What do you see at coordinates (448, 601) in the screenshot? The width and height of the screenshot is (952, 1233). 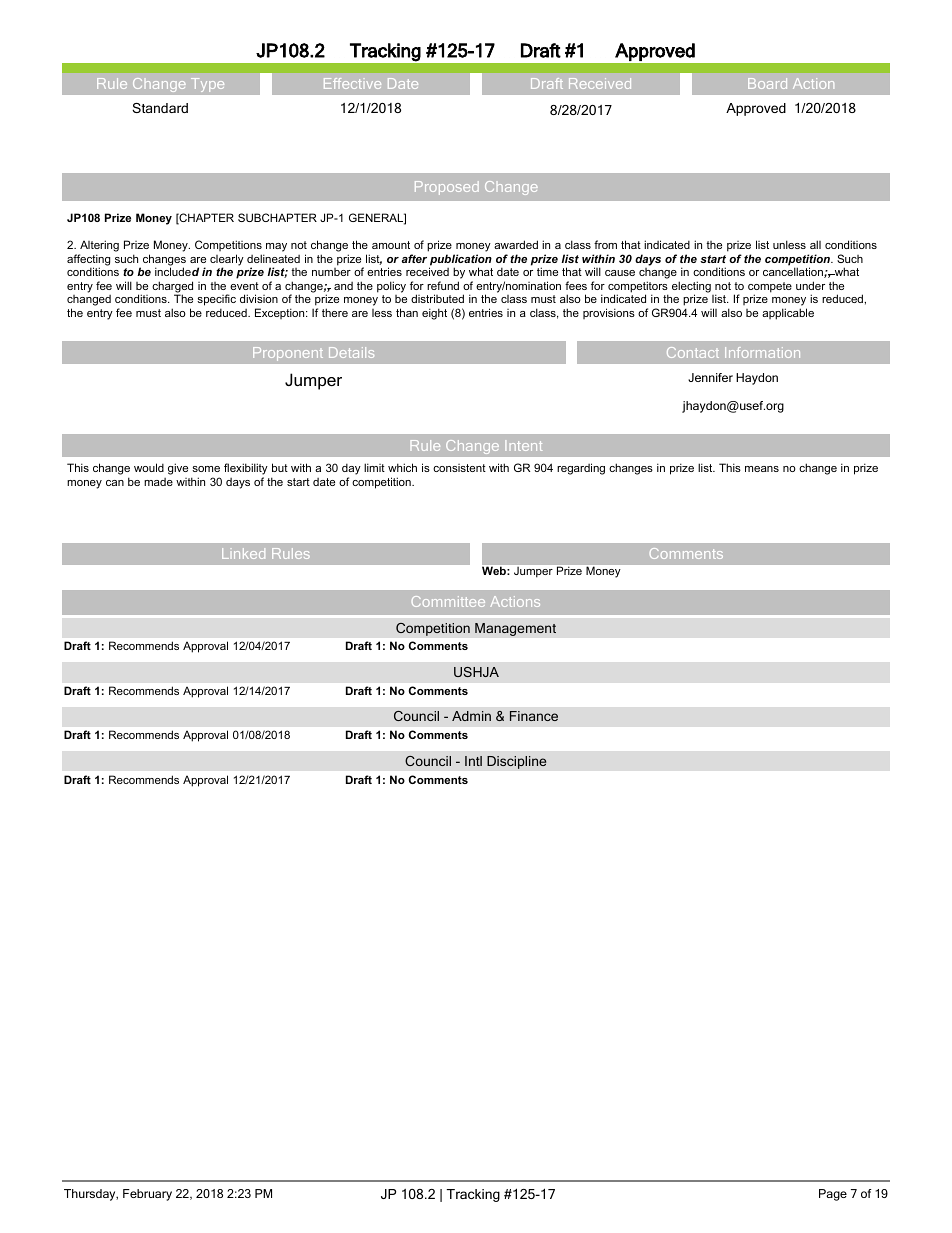 I see `Committee` at bounding box center [448, 601].
